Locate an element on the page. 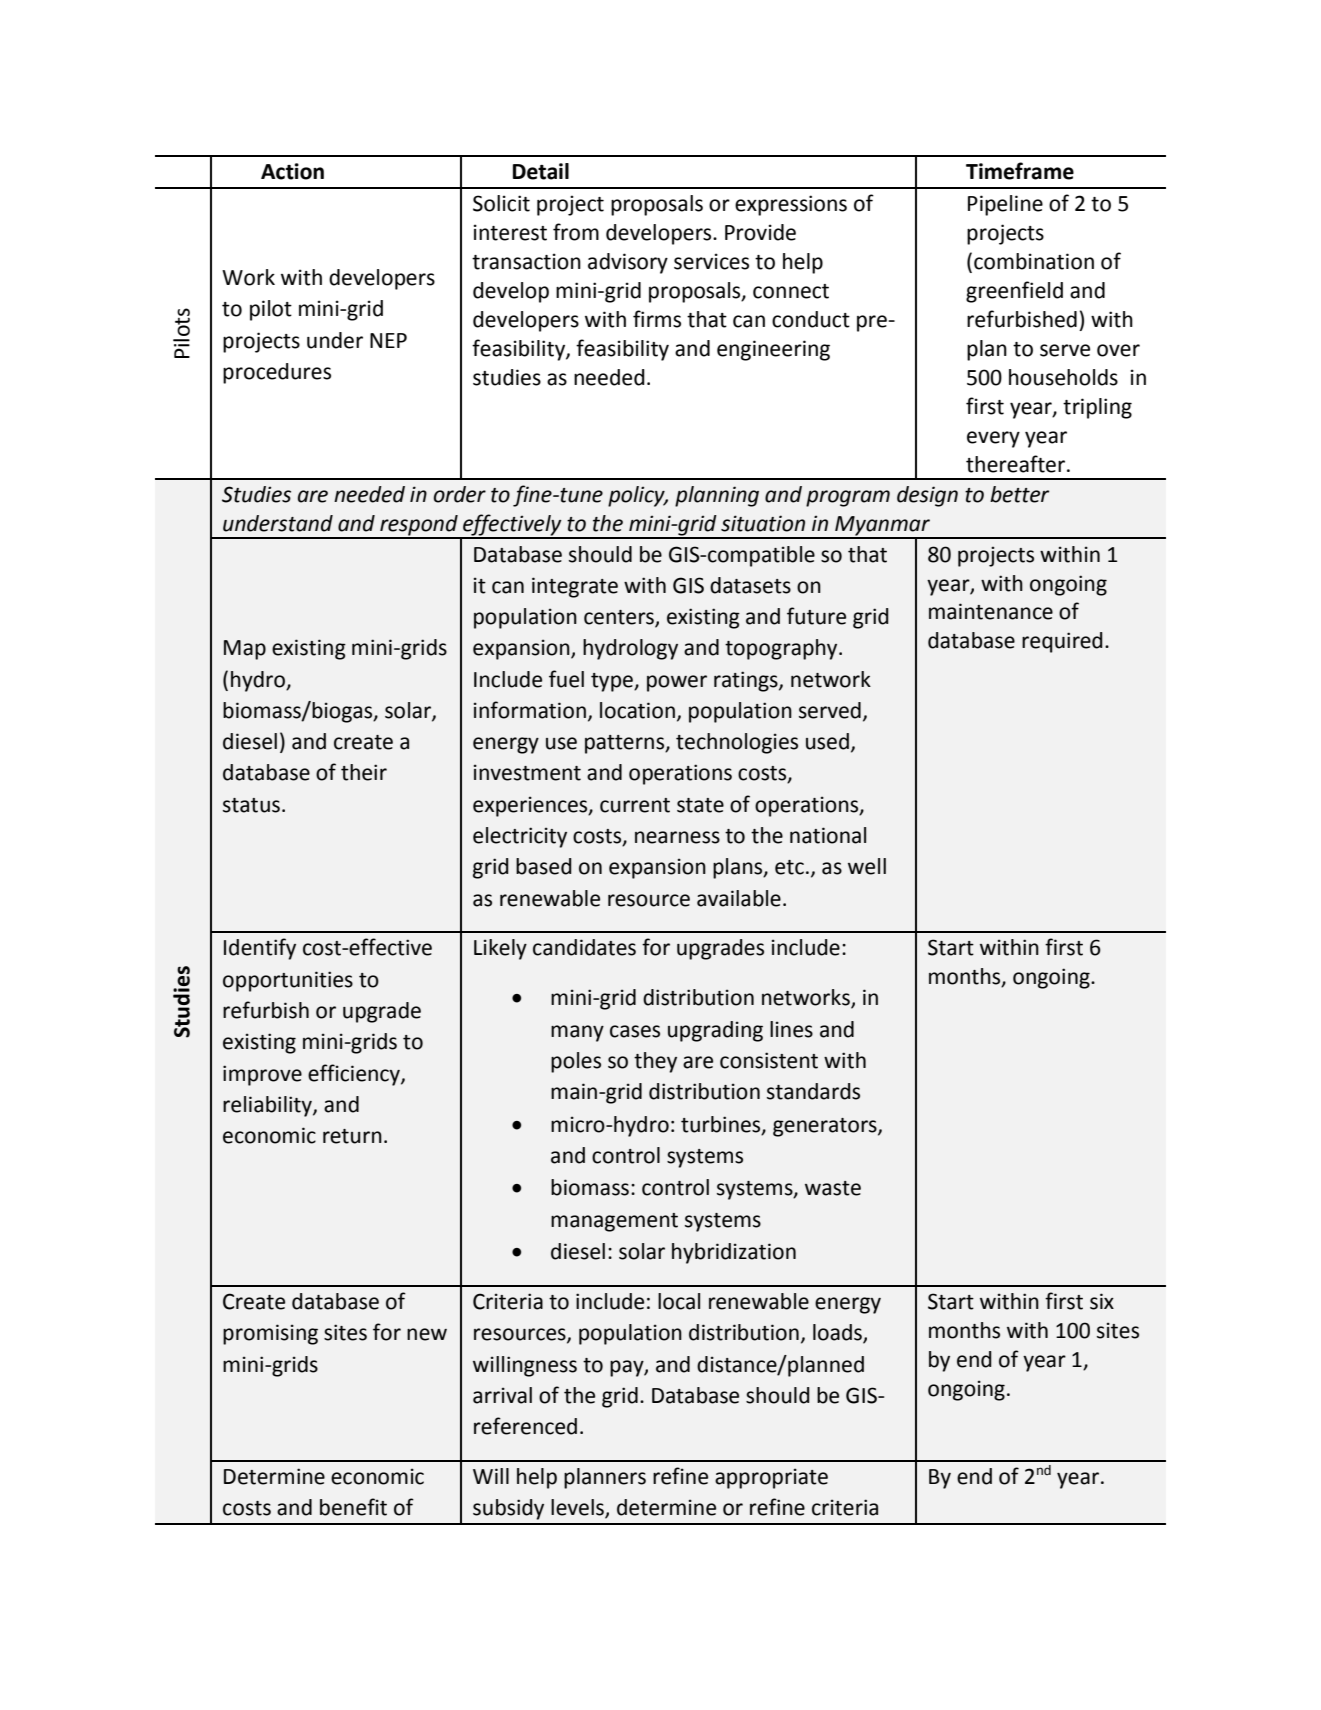 This page has height=1710, width=1321. Pipeline is located at coordinates (1005, 205).
